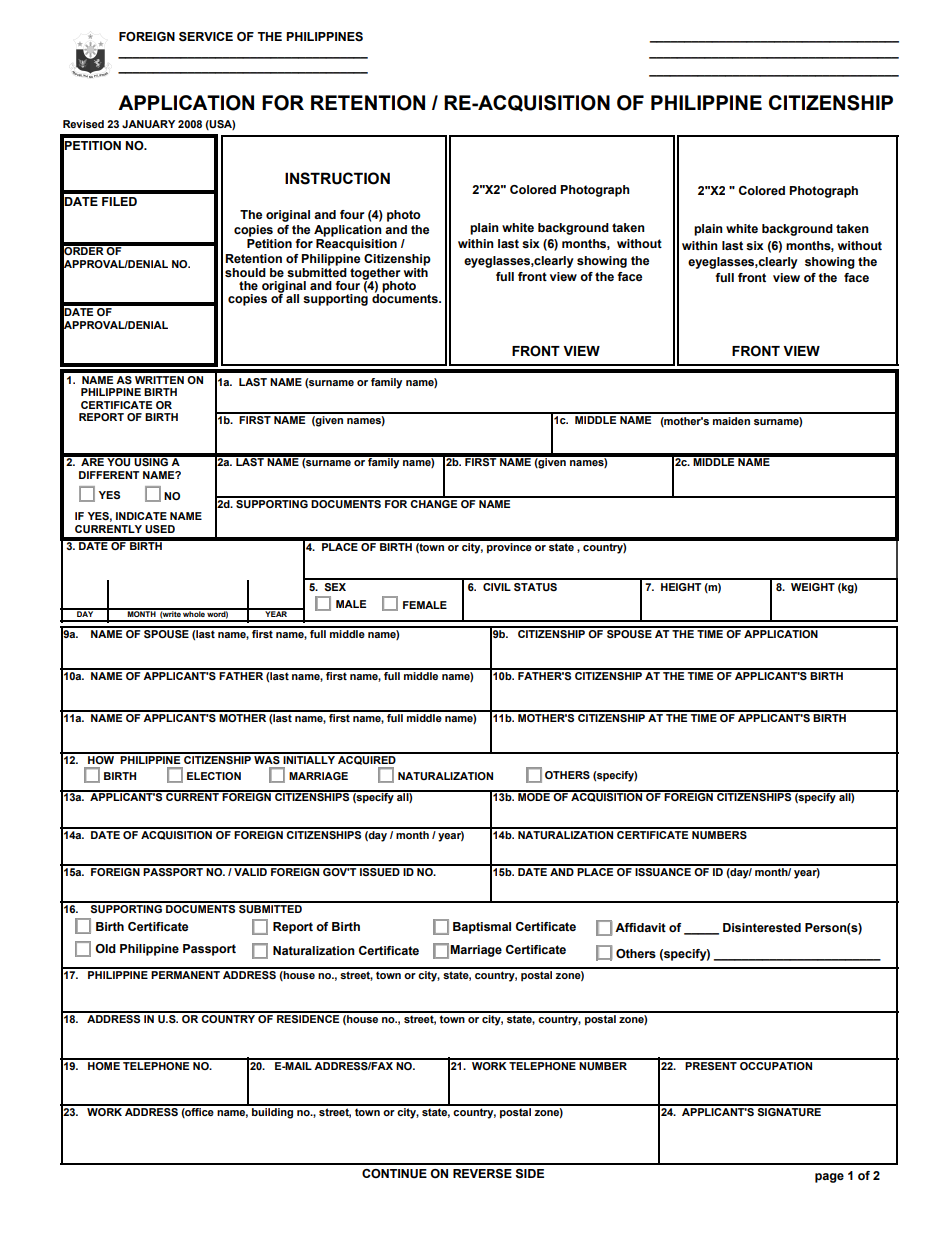 The height and width of the page is (1233, 952). What do you see at coordinates (762, 927) in the page?
I see `Disinterested` at bounding box center [762, 927].
